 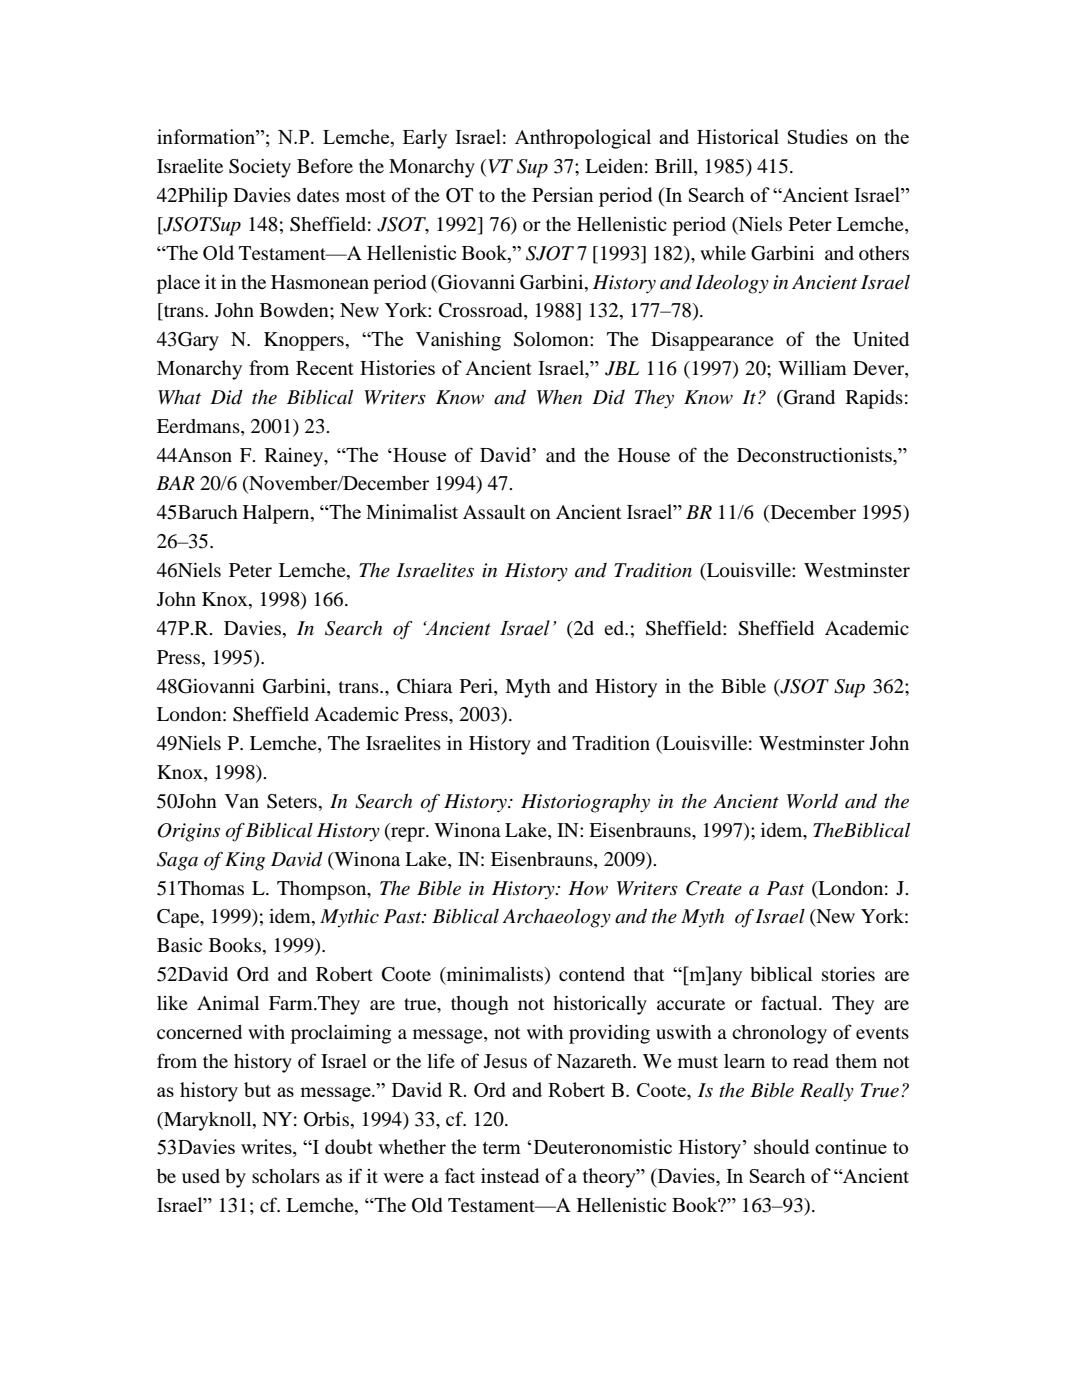 I want to click on Society, so click(x=260, y=168).
